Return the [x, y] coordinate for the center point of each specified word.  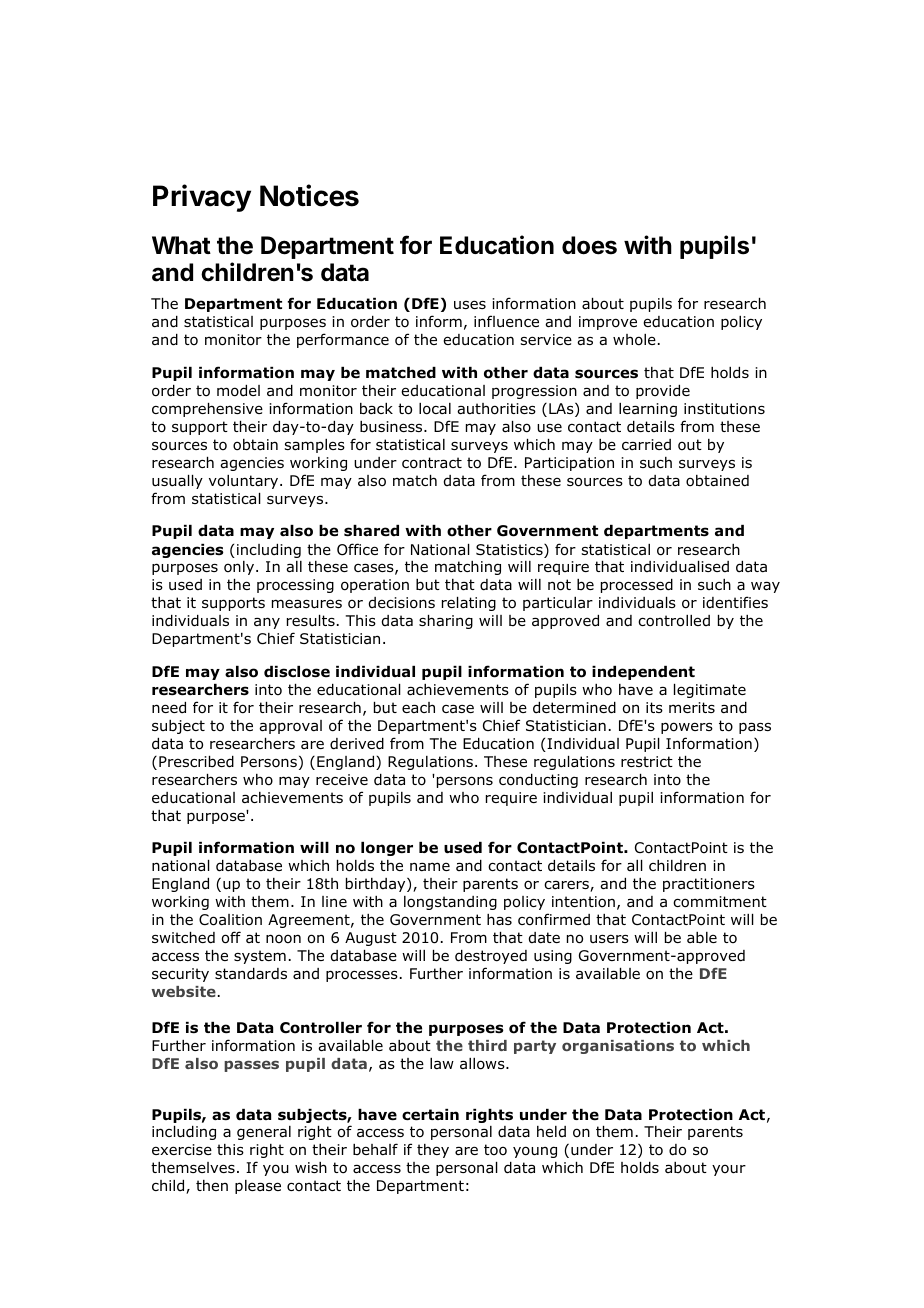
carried [646, 444]
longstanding [450, 903]
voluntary [245, 482]
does [589, 245]
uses [470, 304]
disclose [297, 672]
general [264, 1133]
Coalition [230, 920]
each [418, 707]
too [495, 1149]
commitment [720, 902]
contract [432, 463]
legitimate [710, 691]
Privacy [202, 198]
